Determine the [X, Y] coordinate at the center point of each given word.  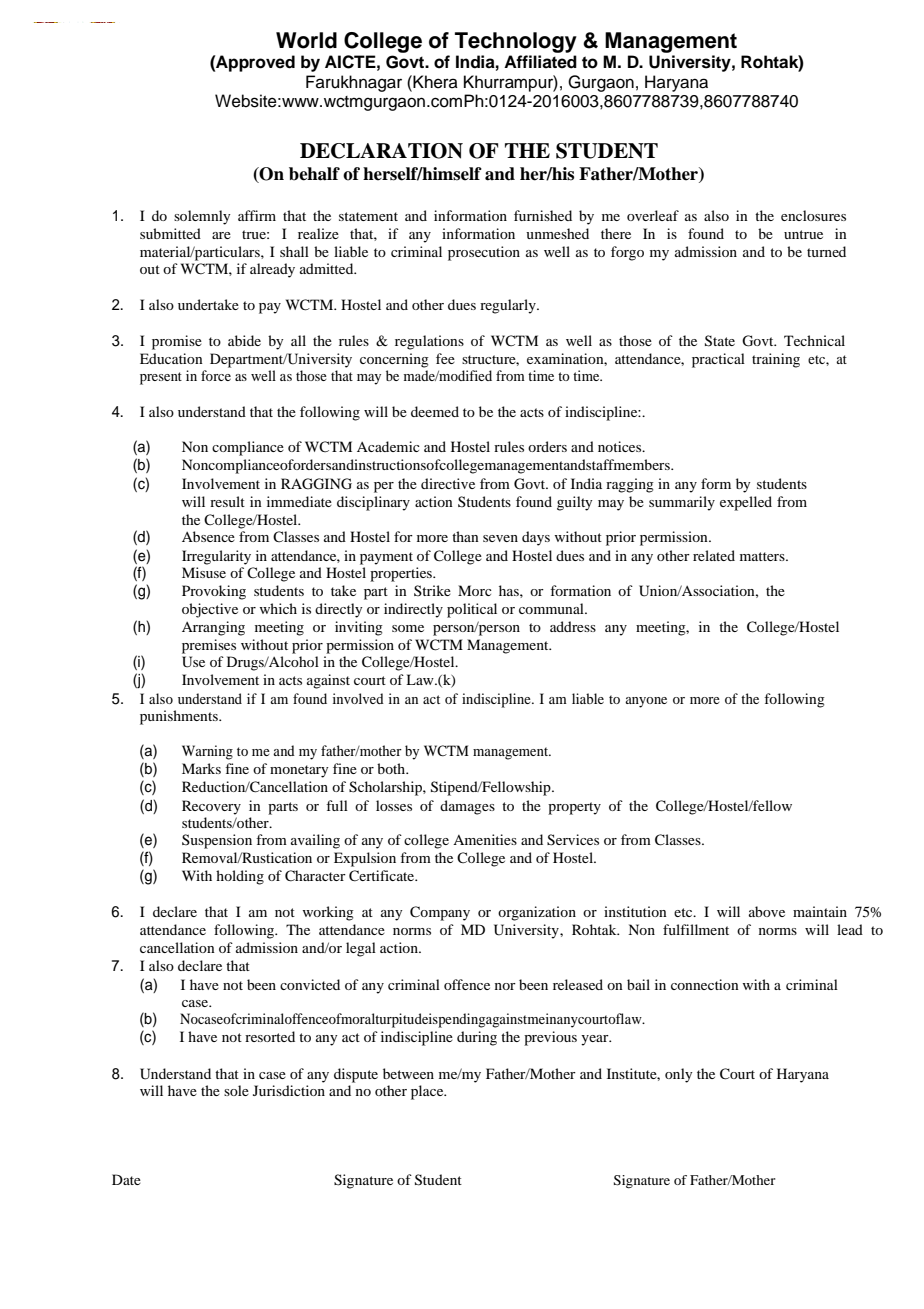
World [306, 40]
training [776, 360]
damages [467, 807]
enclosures [813, 215]
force [216, 375]
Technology [516, 42]
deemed [435, 411]
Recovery [211, 807]
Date [126, 1179]
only [678, 1075]
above [767, 911]
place [428, 1092]
